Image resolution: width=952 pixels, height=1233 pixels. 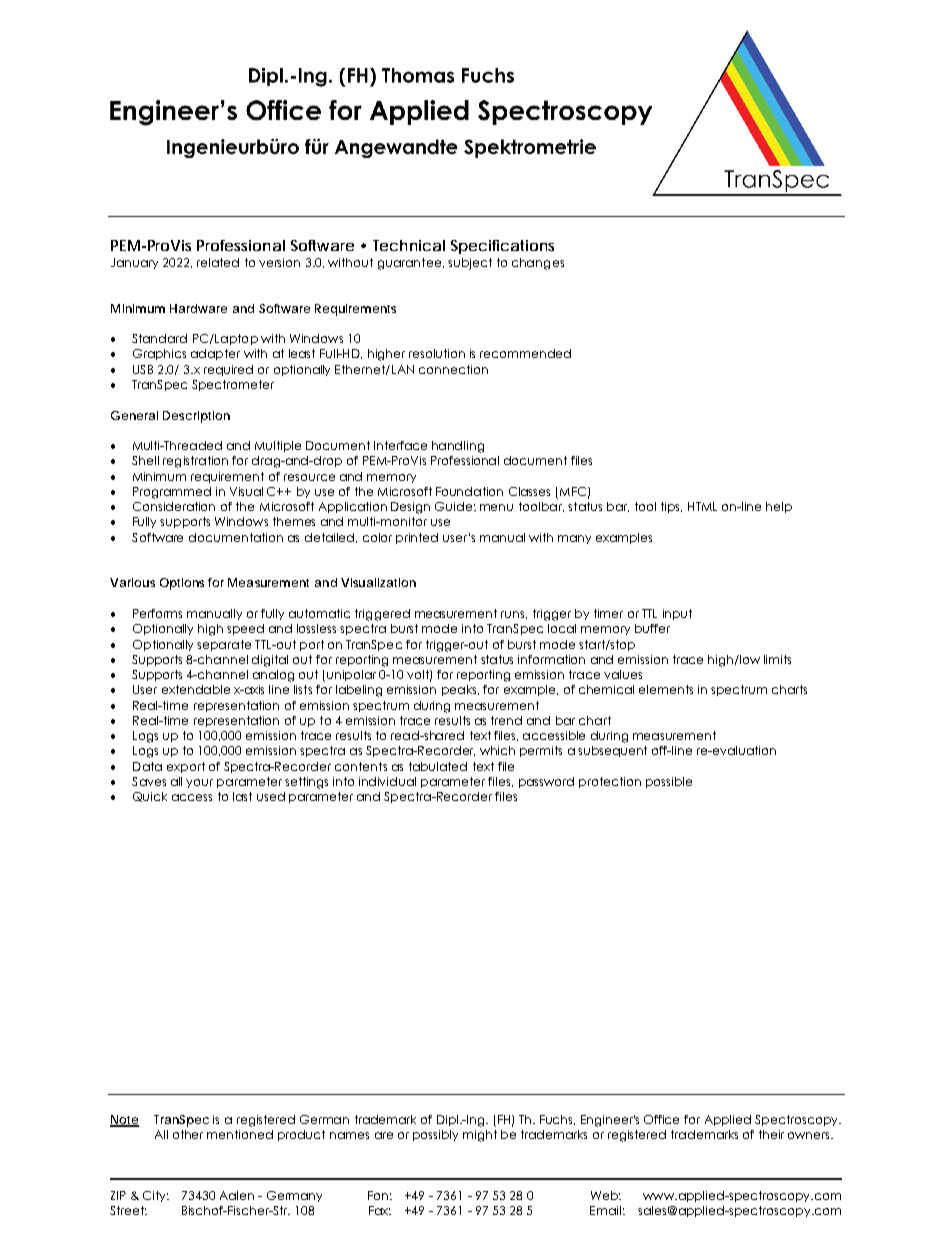 What do you see at coordinates (237, 1195) in the document?
I see `Aalen` at bounding box center [237, 1195].
